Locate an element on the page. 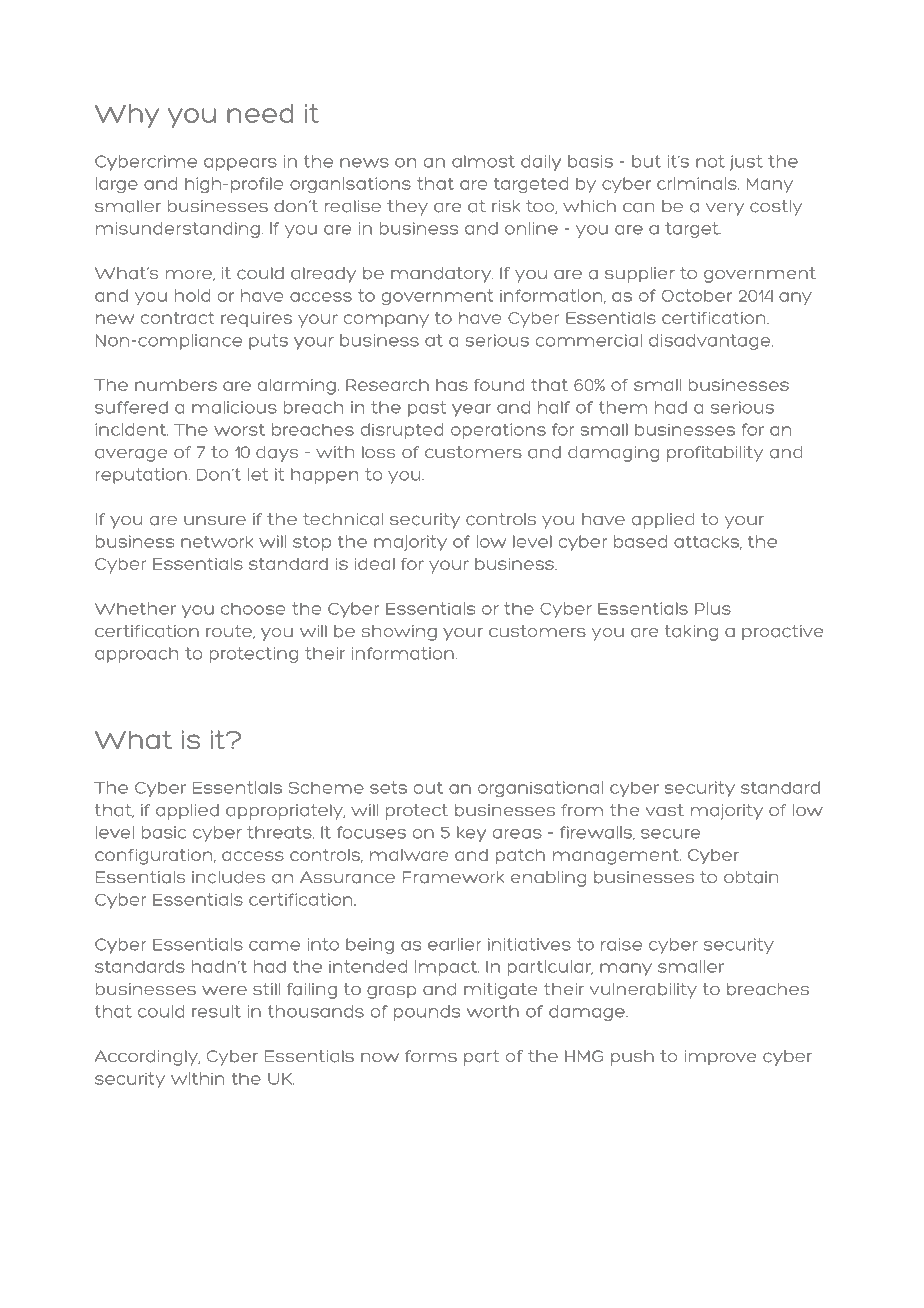  improve is located at coordinates (720, 1058).
